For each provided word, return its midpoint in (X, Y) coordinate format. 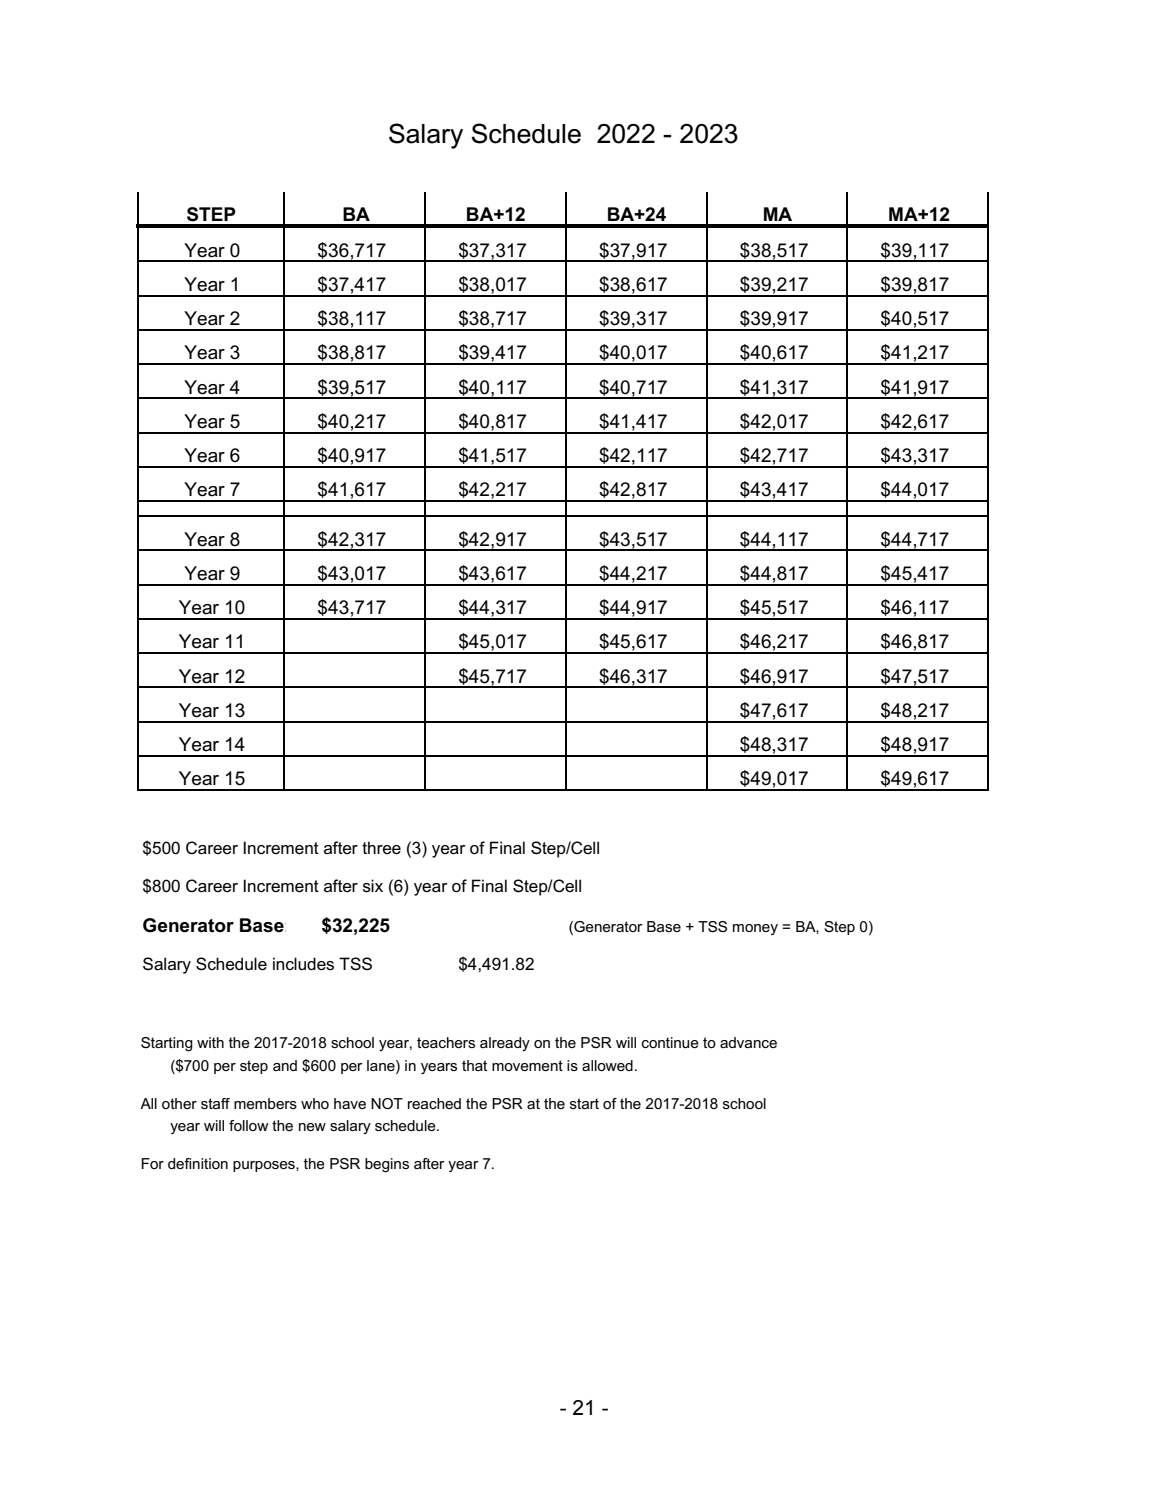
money (755, 929)
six (373, 886)
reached (434, 1103)
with (210, 1042)
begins (387, 1165)
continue (670, 1042)
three (381, 848)
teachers (446, 1042)
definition (198, 1163)
